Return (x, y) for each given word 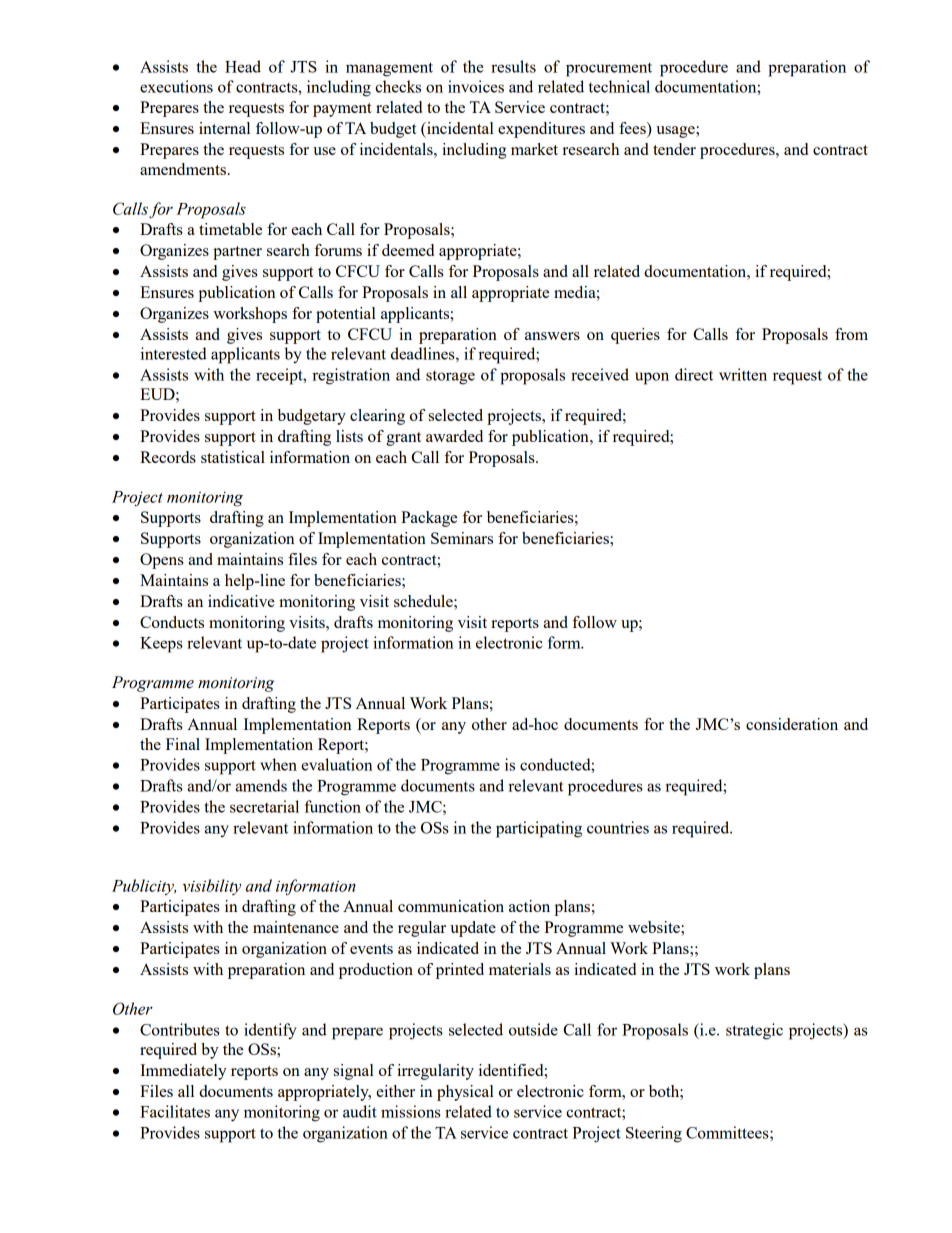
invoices (476, 86)
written (743, 374)
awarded (454, 436)
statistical (233, 457)
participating (539, 829)
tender (674, 149)
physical (465, 1093)
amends (261, 785)
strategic (754, 1031)
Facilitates (175, 1111)
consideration (792, 724)
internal (224, 128)
